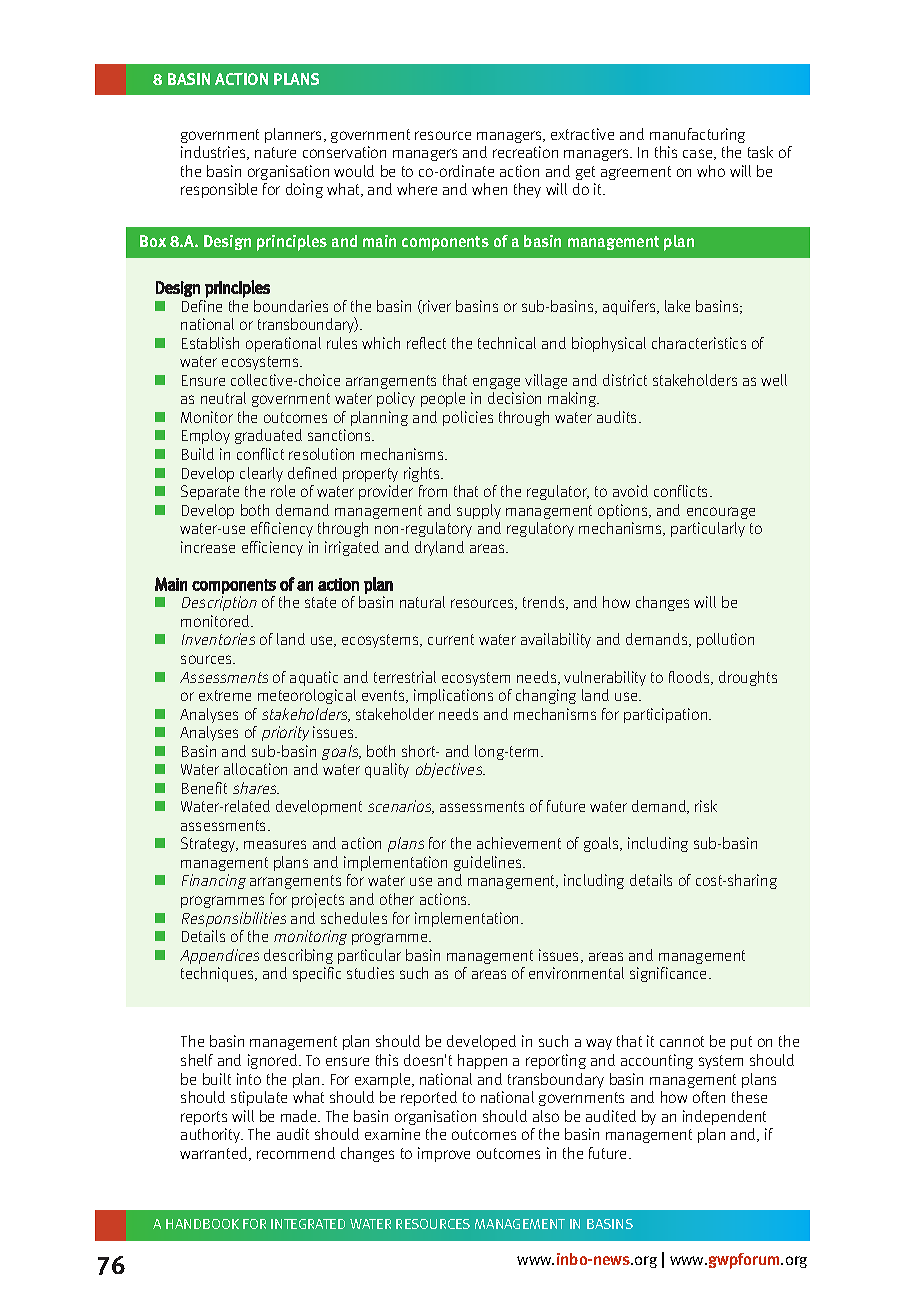 This screenshot has width=906, height=1316. What do you see at coordinates (215, 153) in the screenshot?
I see `industries` at bounding box center [215, 153].
